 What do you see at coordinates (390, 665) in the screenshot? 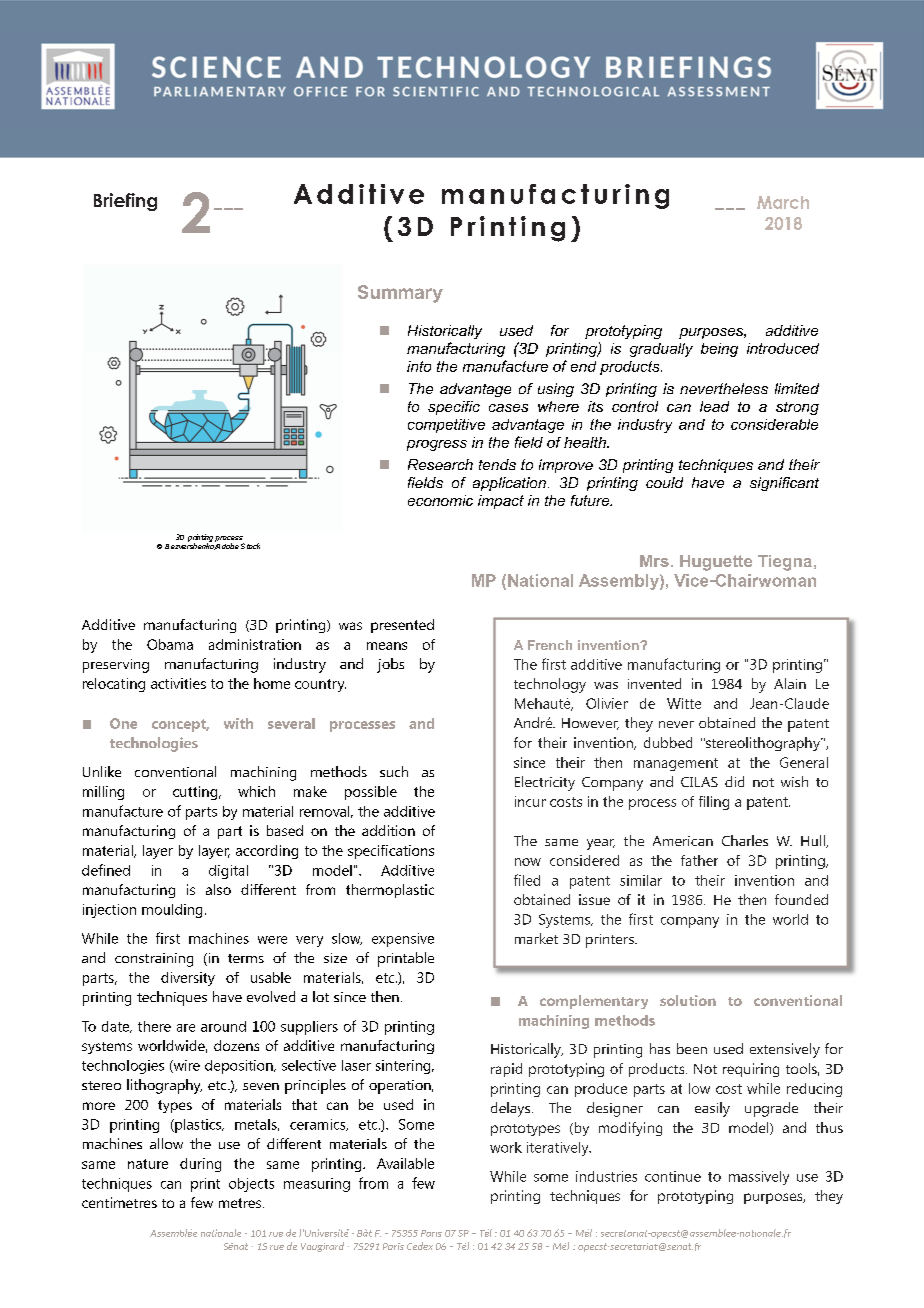
I see `jobs` at bounding box center [390, 665].
